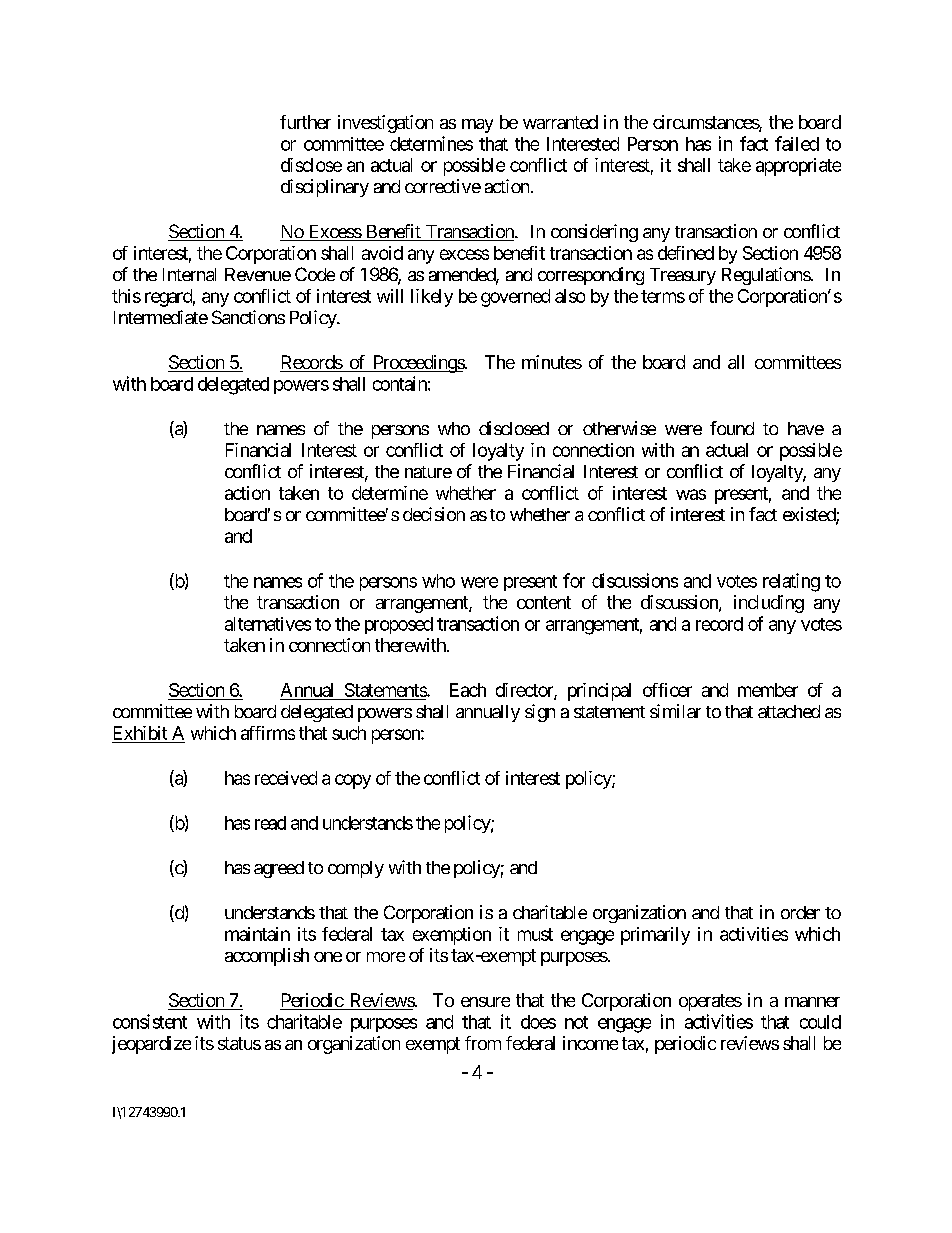 The width and height of the screenshot is (952, 1233). I want to click on ensure, so click(485, 1002).
